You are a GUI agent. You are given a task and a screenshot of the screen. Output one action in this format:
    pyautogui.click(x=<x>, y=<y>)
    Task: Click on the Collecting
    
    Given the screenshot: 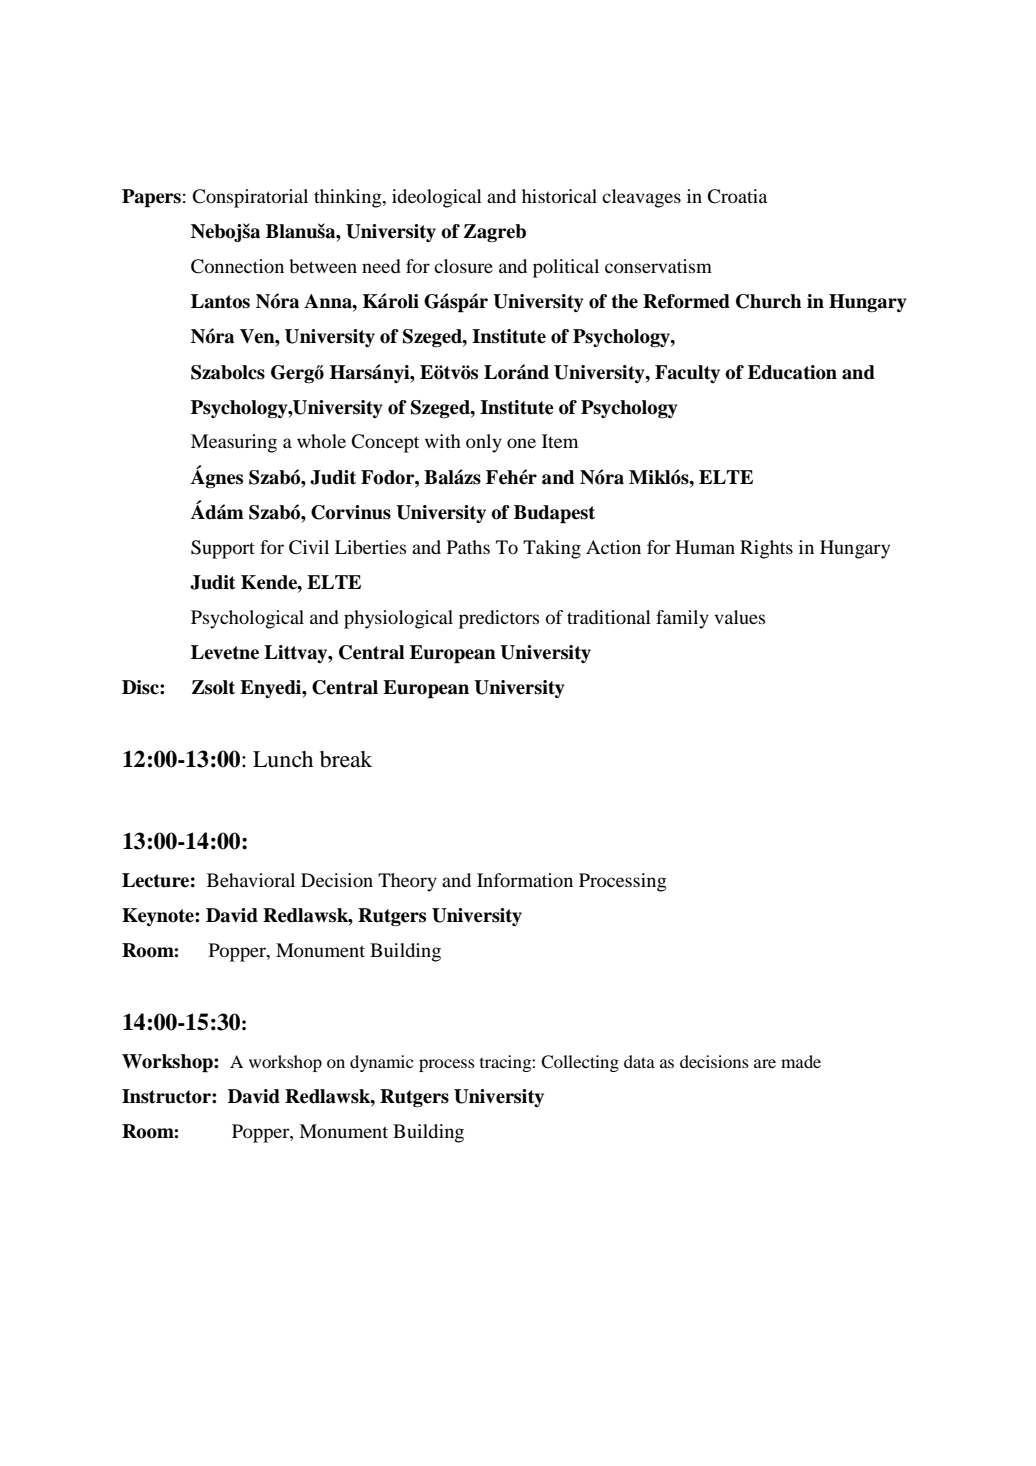 What is the action you would take?
    pyautogui.click(x=580, y=1063)
